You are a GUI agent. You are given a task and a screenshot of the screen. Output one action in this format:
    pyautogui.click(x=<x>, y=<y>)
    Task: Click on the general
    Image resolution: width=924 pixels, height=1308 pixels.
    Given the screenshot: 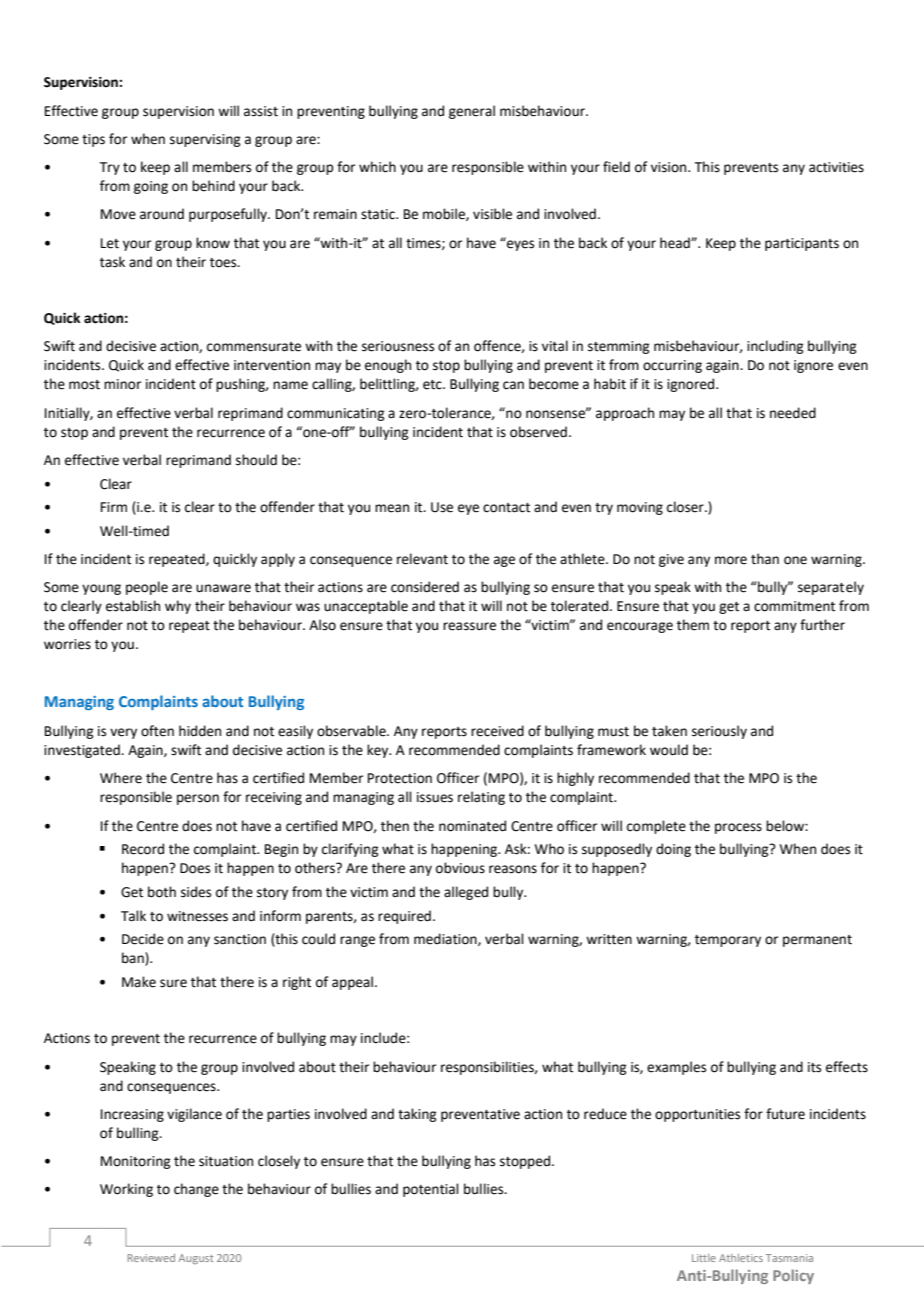 What is the action you would take?
    pyautogui.click(x=472, y=112)
